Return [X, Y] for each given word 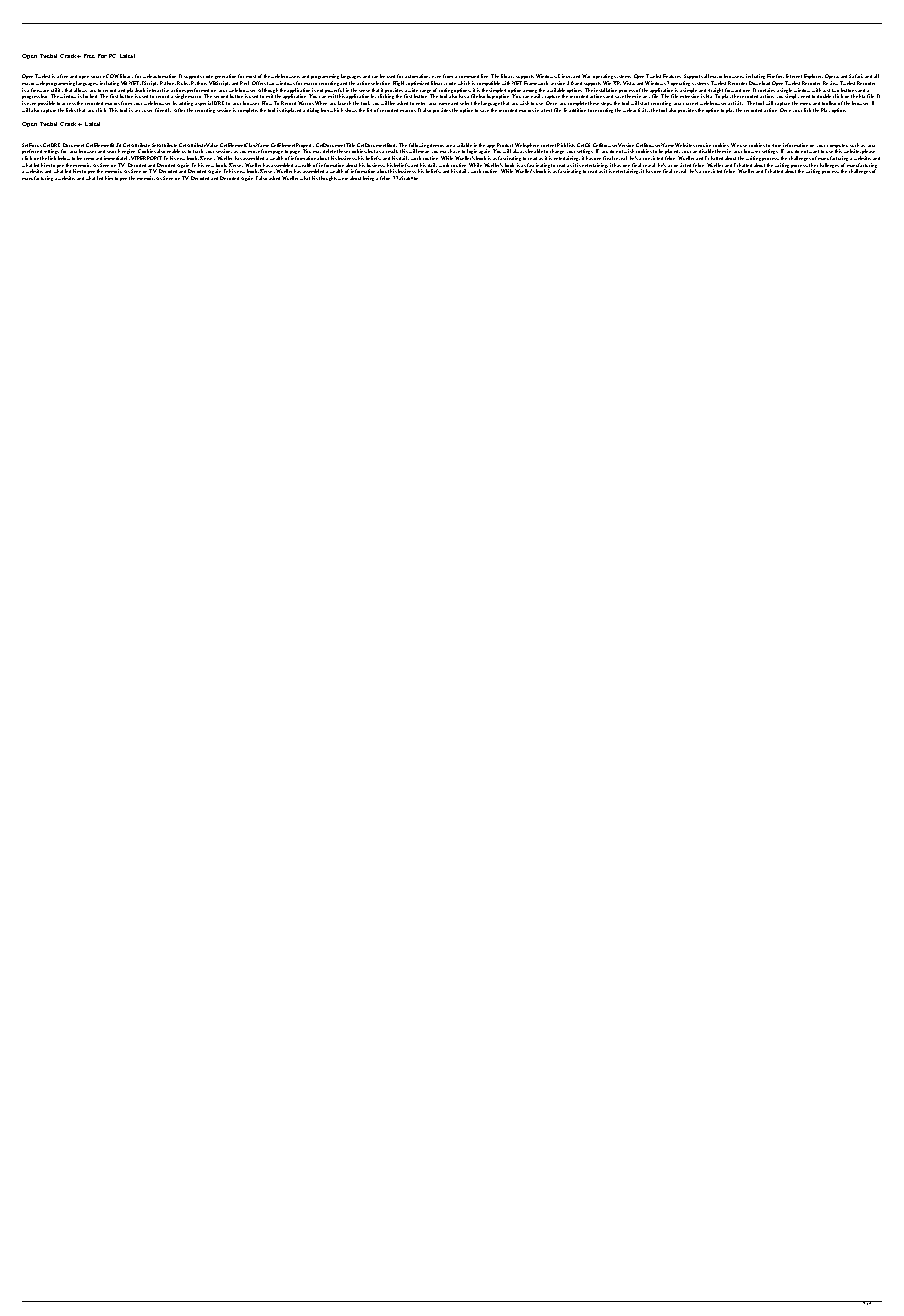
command [469, 76]
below [64, 158]
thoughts [329, 178]
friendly [163, 110]
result [392, 151]
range [426, 93]
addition [577, 110]
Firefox [775, 76]
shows [351, 110]
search [113, 151]
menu [805, 104]
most [251, 76]
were [343, 179]
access [69, 104]
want [814, 151]
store [777, 147]
